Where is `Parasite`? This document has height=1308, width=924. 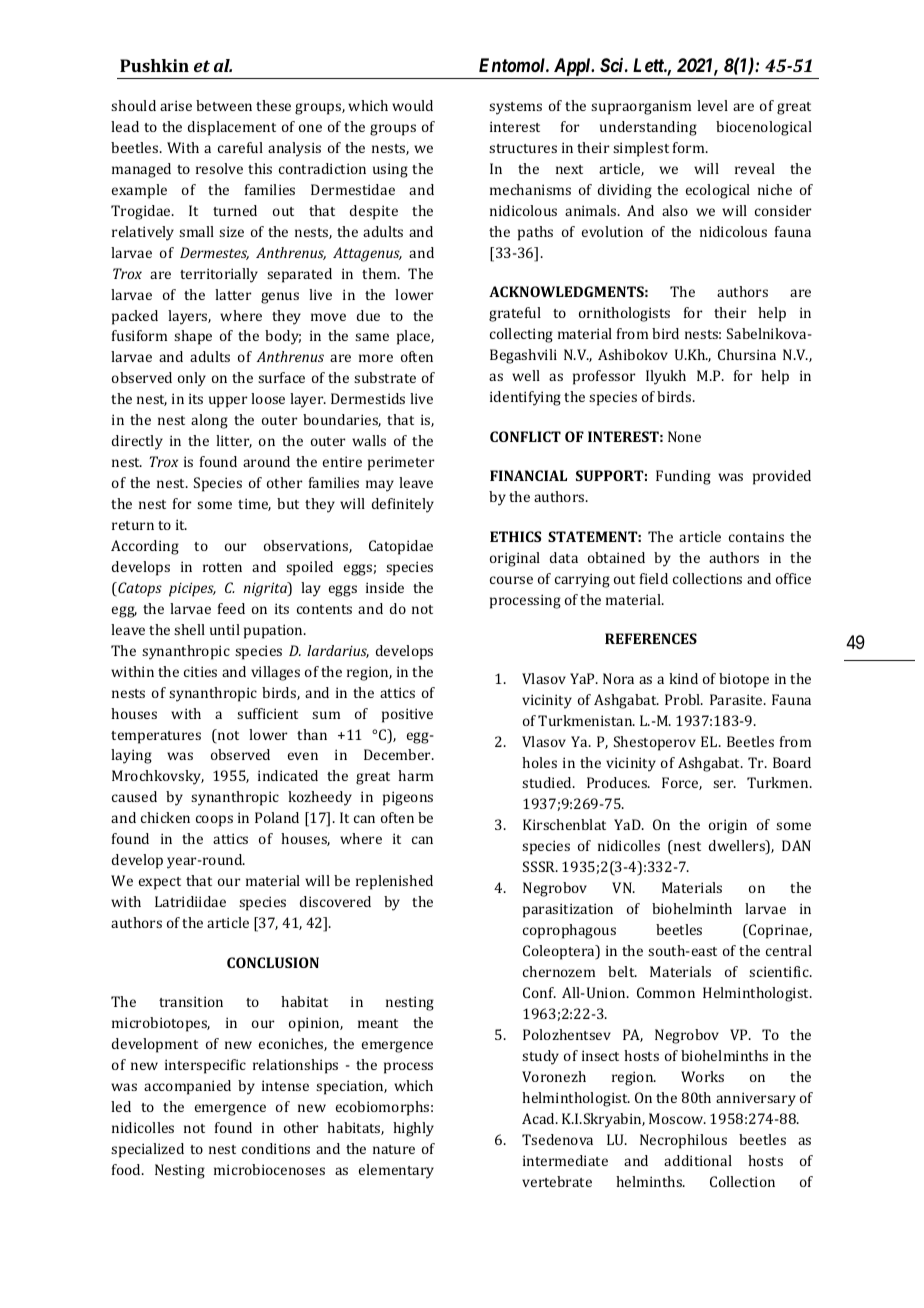
Parasite is located at coordinates (737, 699).
